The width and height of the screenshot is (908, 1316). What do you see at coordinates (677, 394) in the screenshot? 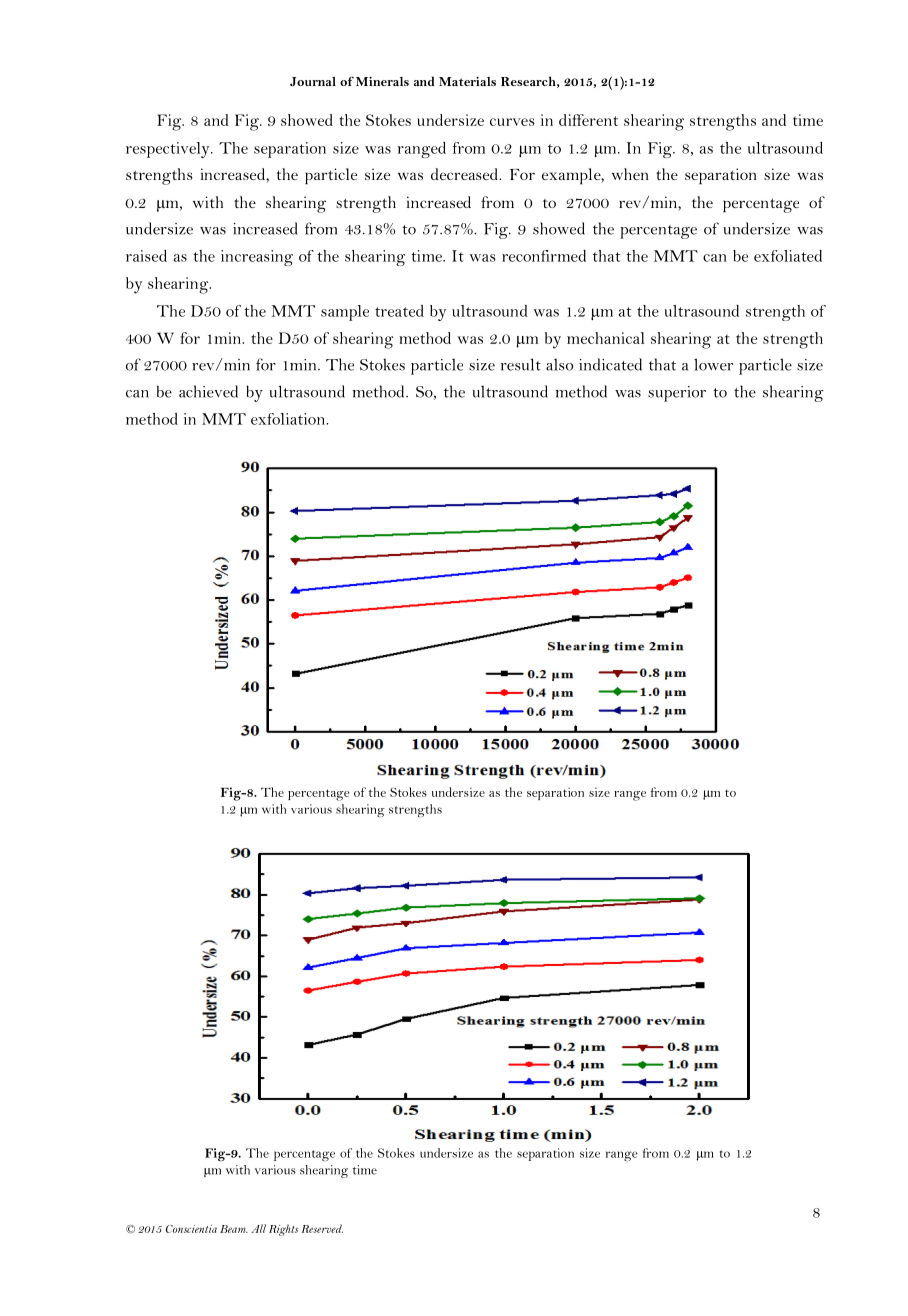
I see `superior` at bounding box center [677, 394].
